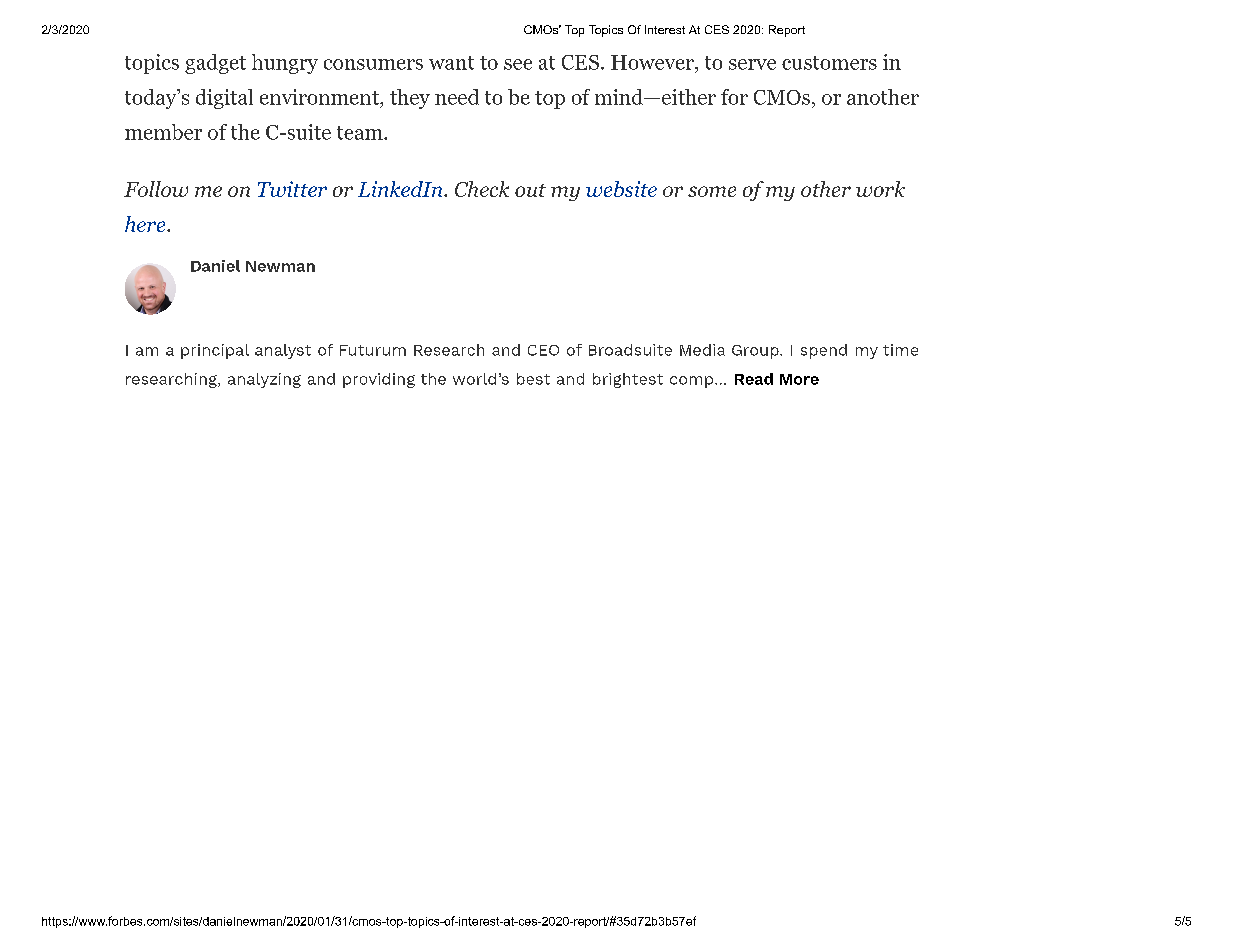 The height and width of the document is (952, 1233). I want to click on out, so click(530, 190).
